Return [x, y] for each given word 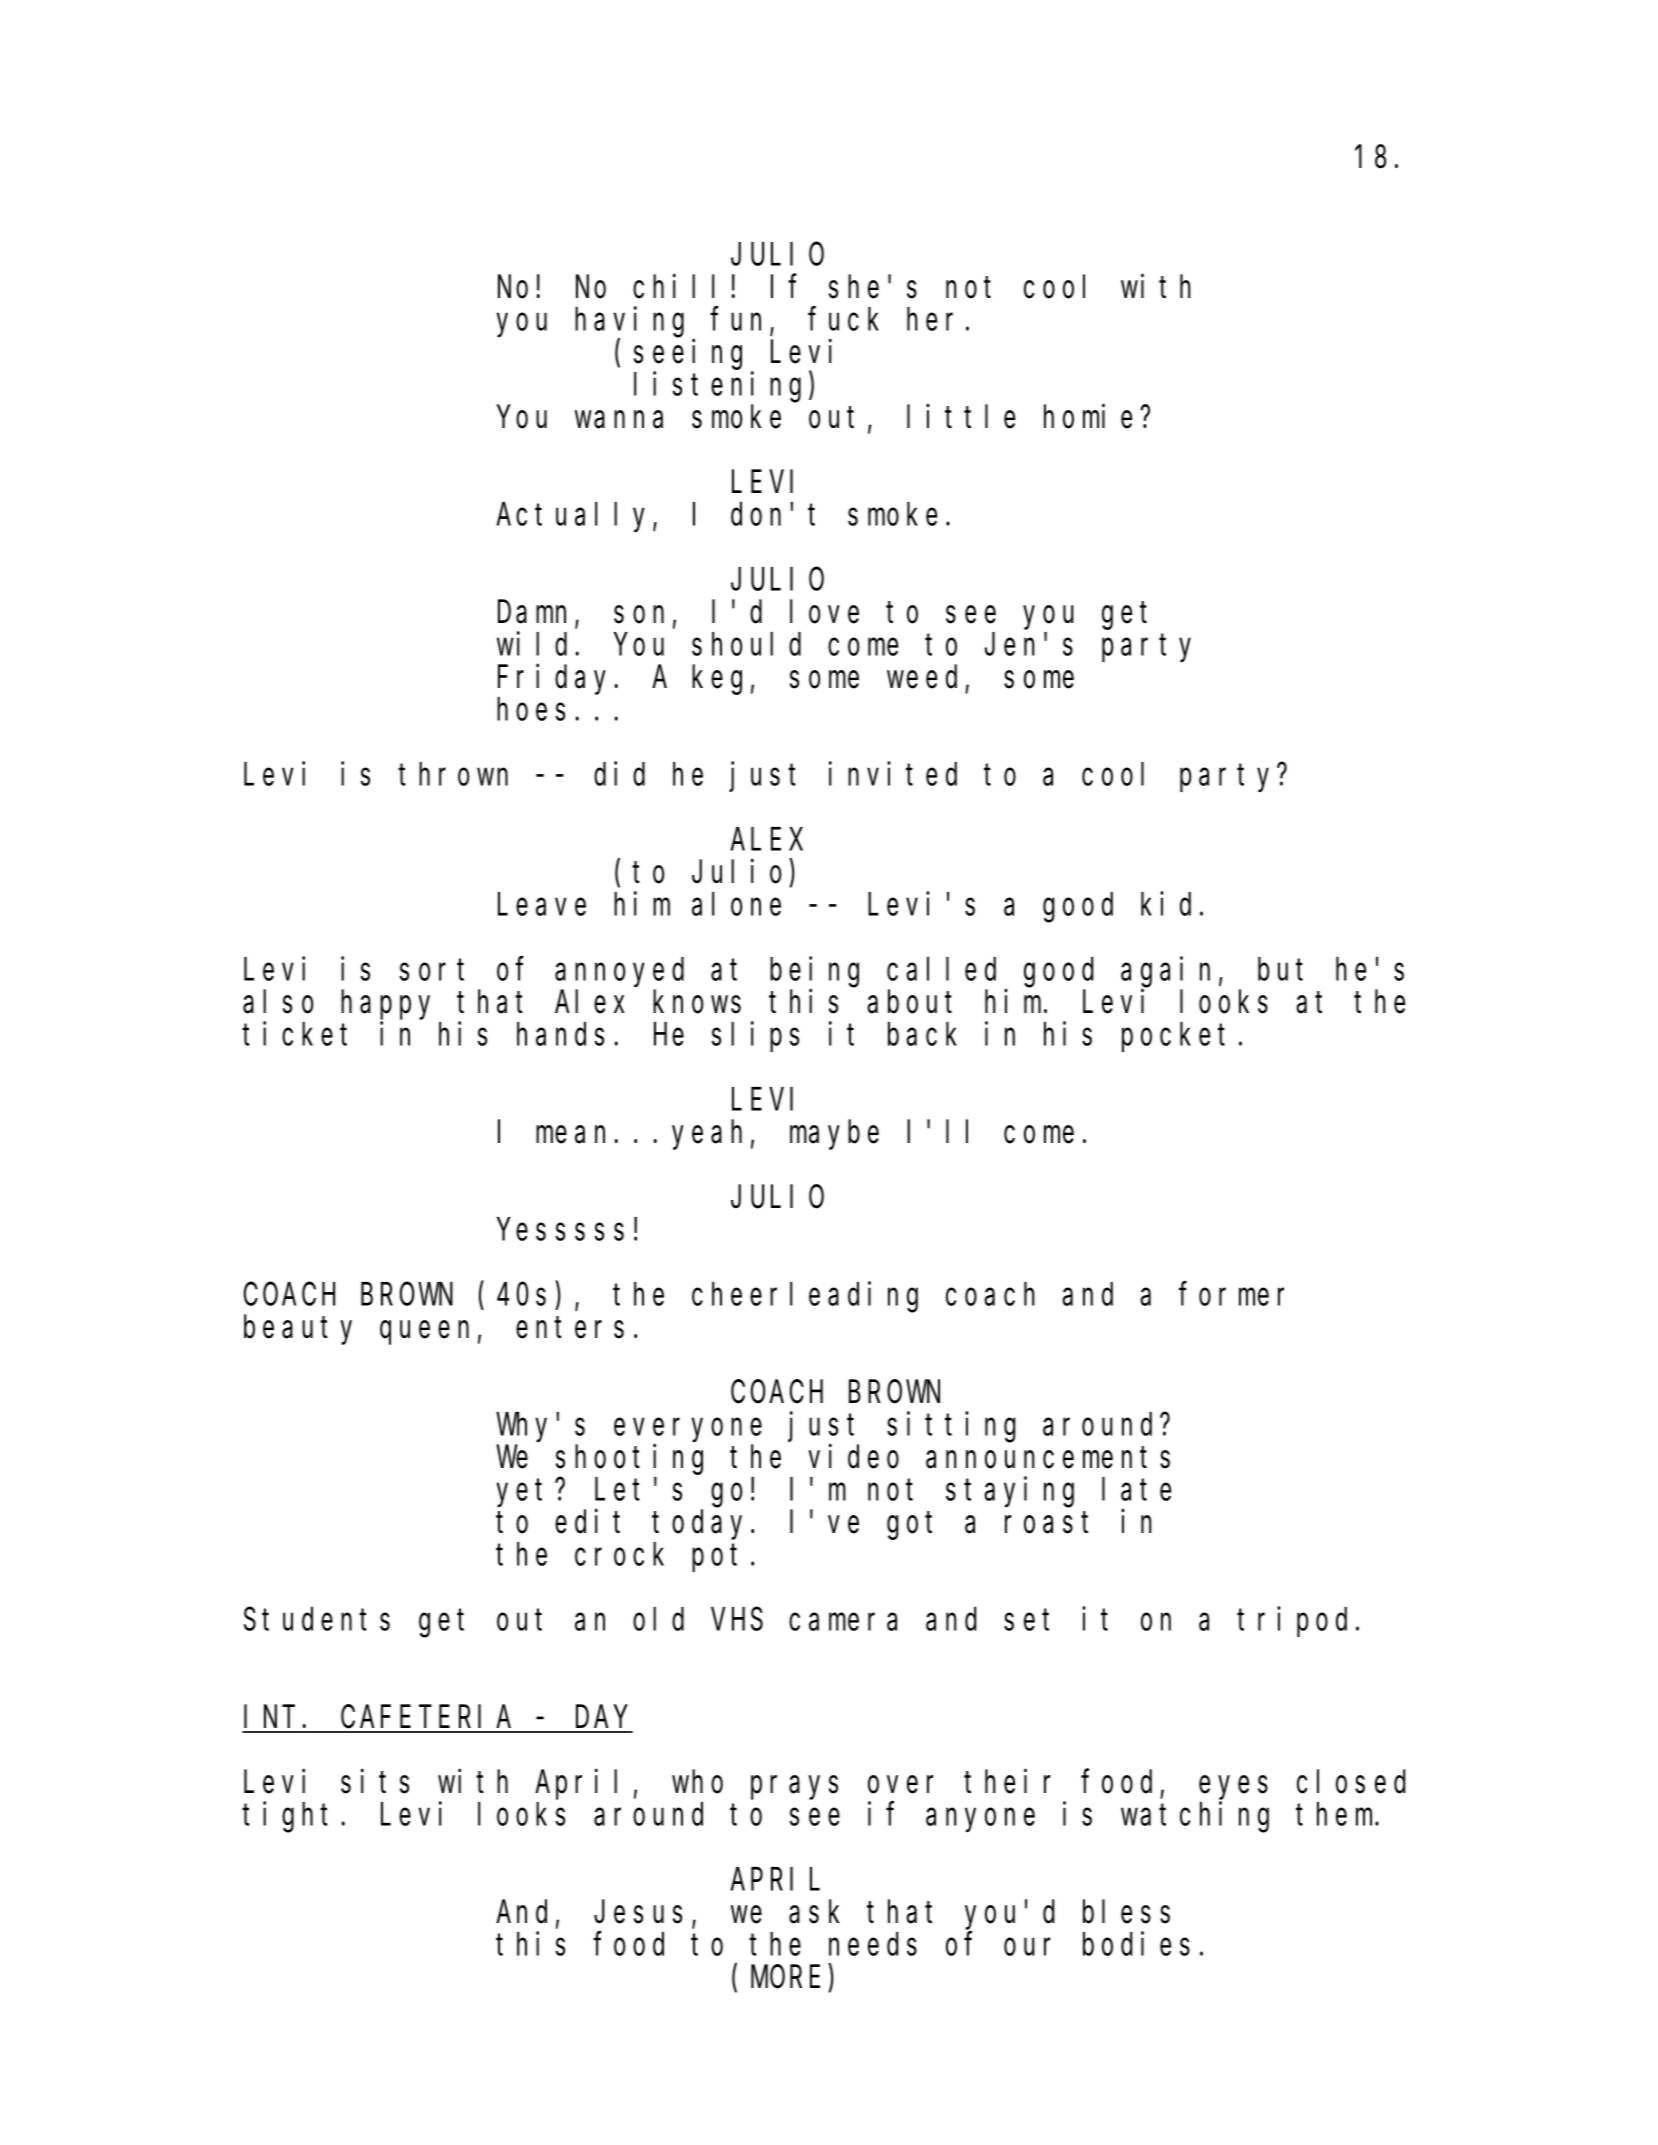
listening [717, 387]
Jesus [638, 1913]
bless [1126, 1912]
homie [1088, 416]
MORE [785, 1978]
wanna [619, 420]
